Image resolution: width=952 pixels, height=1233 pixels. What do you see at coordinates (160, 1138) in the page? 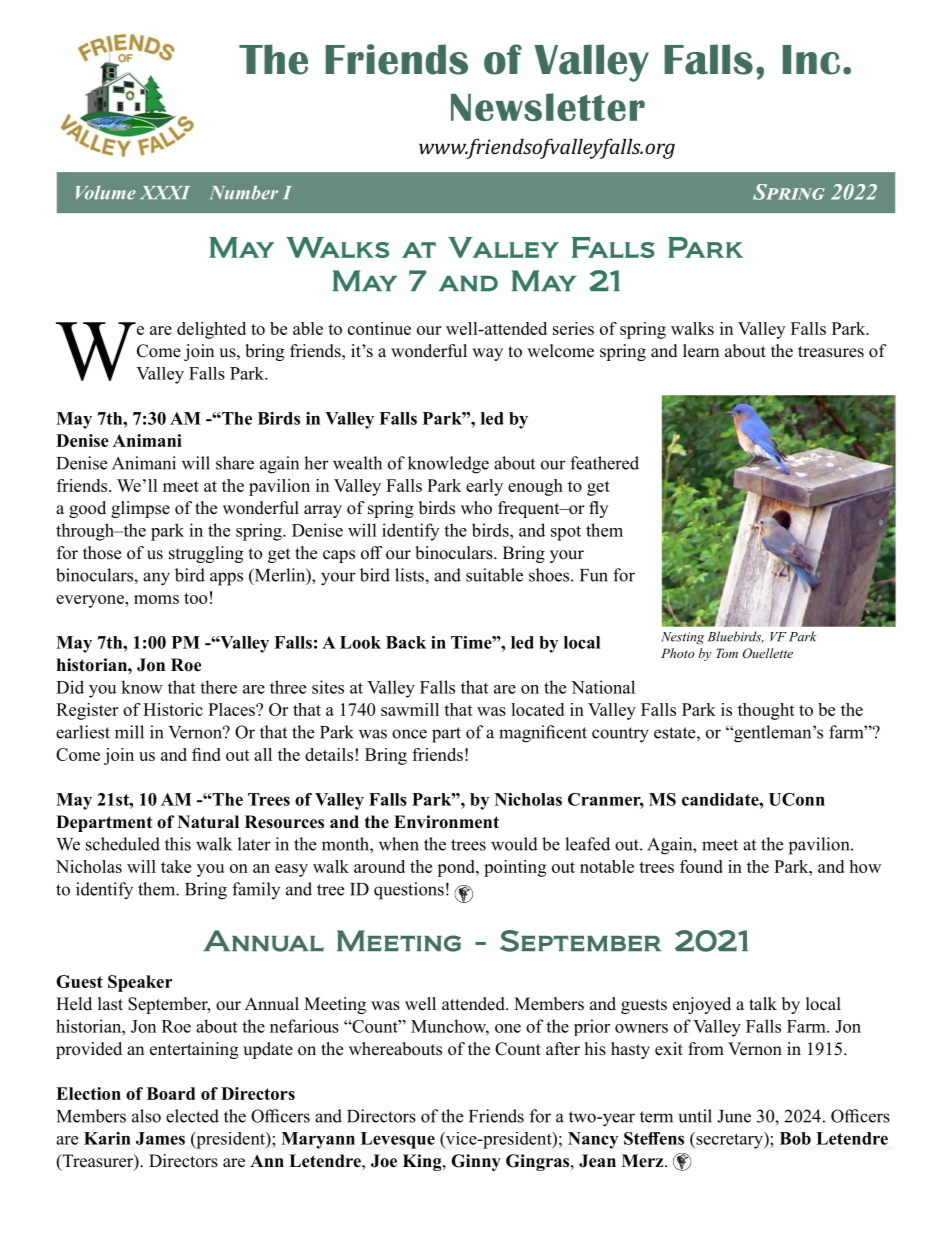
I see `James` at bounding box center [160, 1138].
